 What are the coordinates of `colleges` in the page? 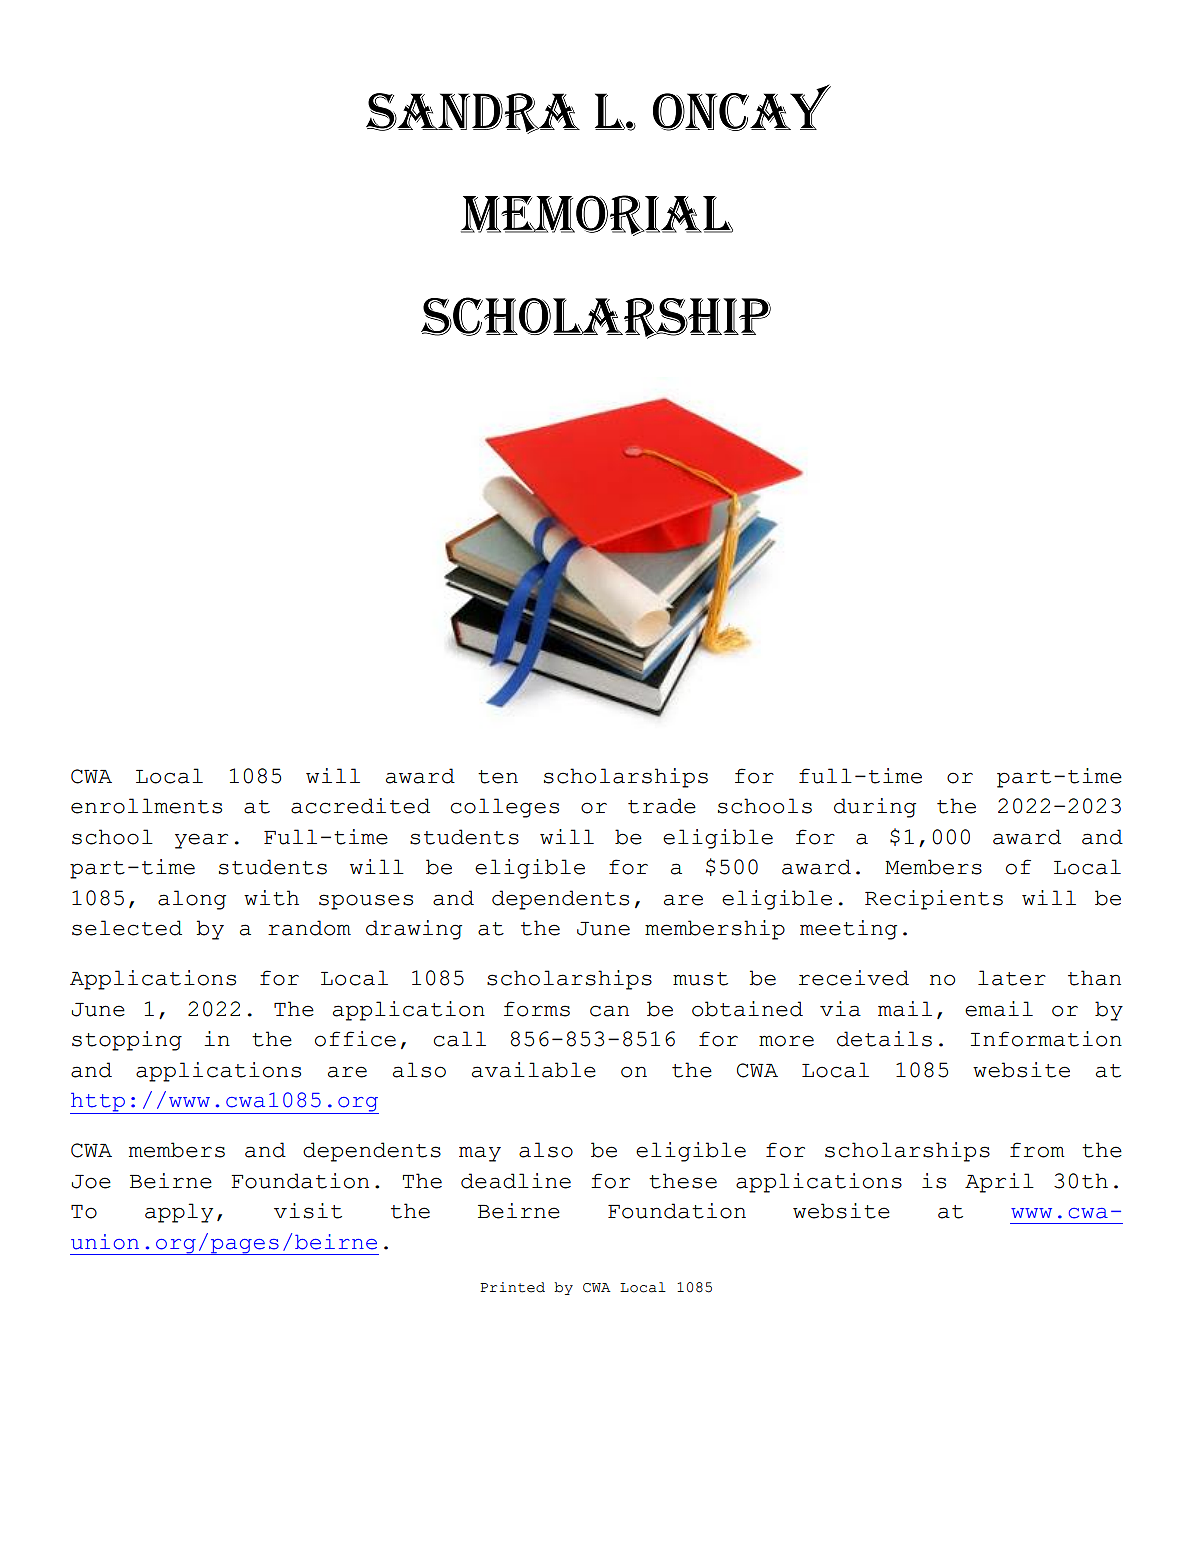 It's located at (505, 808).
